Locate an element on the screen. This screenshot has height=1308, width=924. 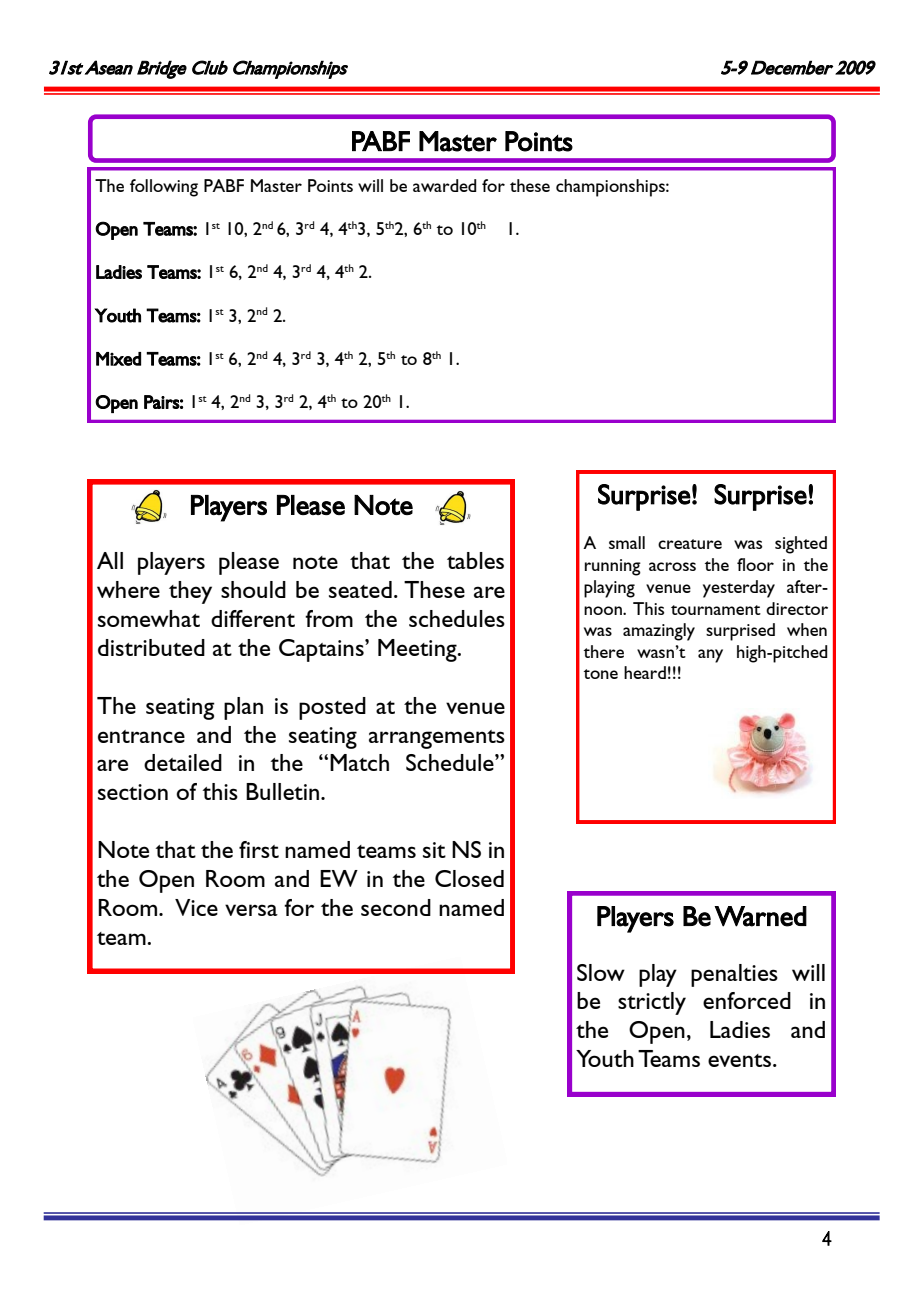
penalties is located at coordinates (734, 975).
